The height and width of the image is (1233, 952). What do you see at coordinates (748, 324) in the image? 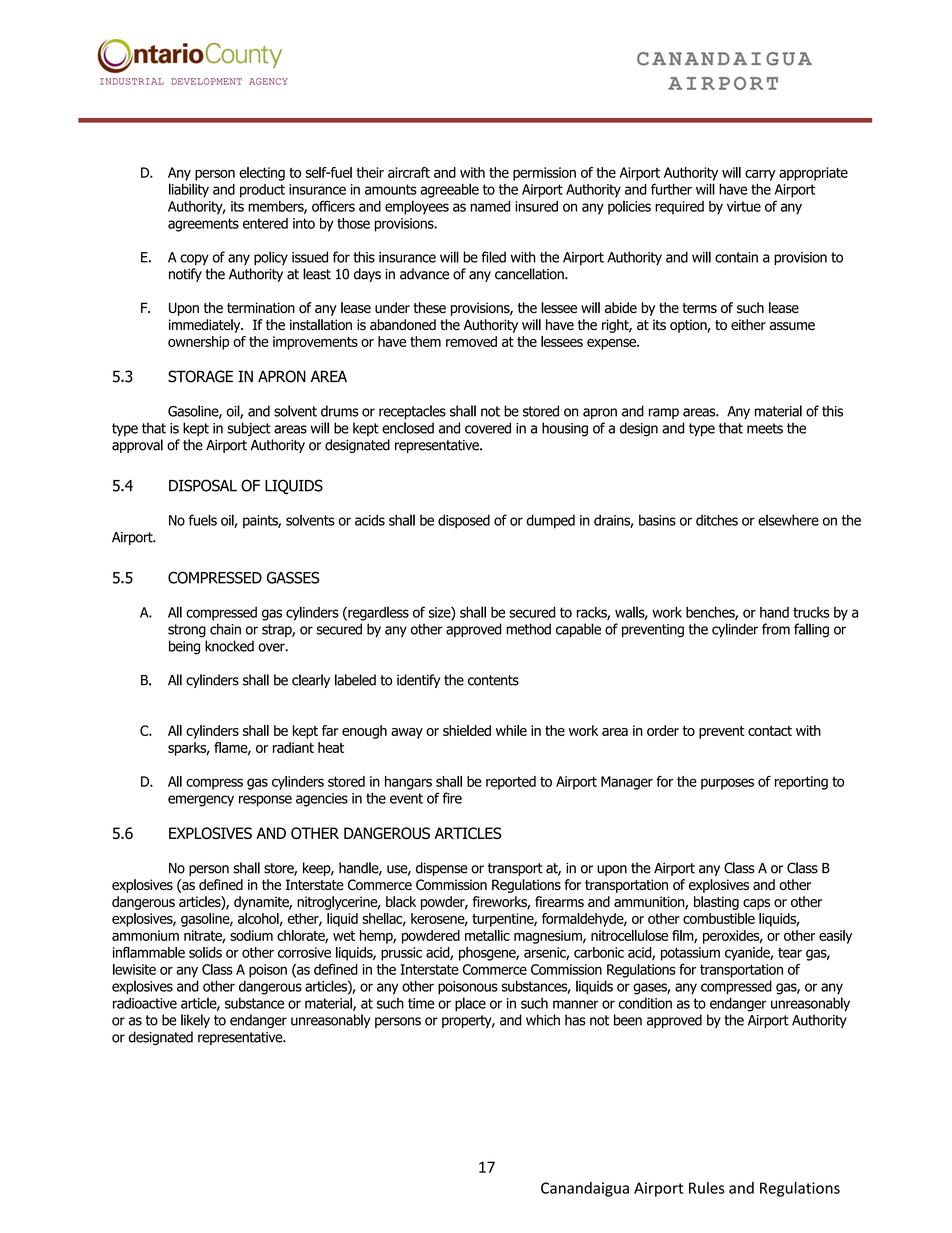
I see `either` at bounding box center [748, 324].
